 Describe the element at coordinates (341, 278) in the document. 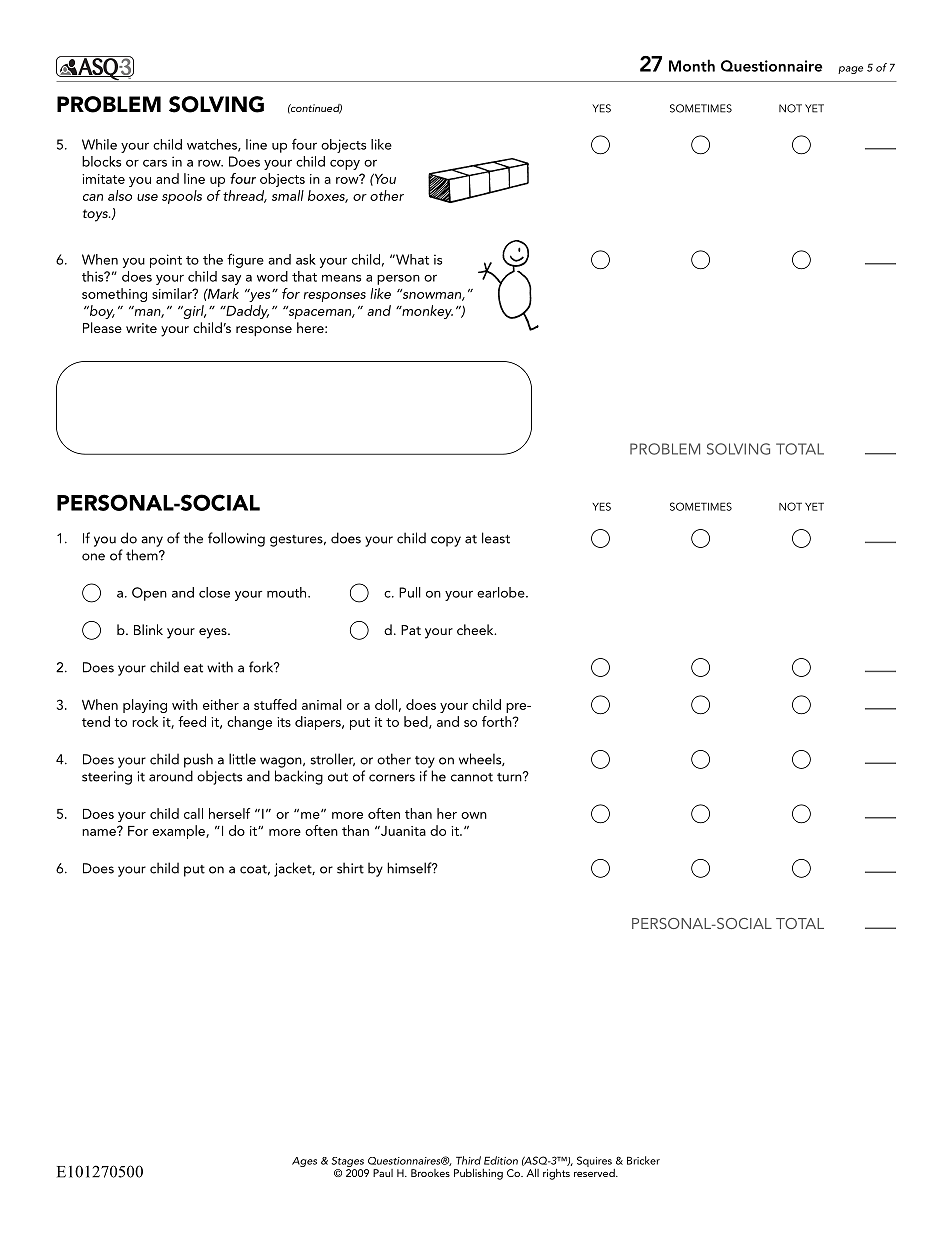

I see `means` at that location.
